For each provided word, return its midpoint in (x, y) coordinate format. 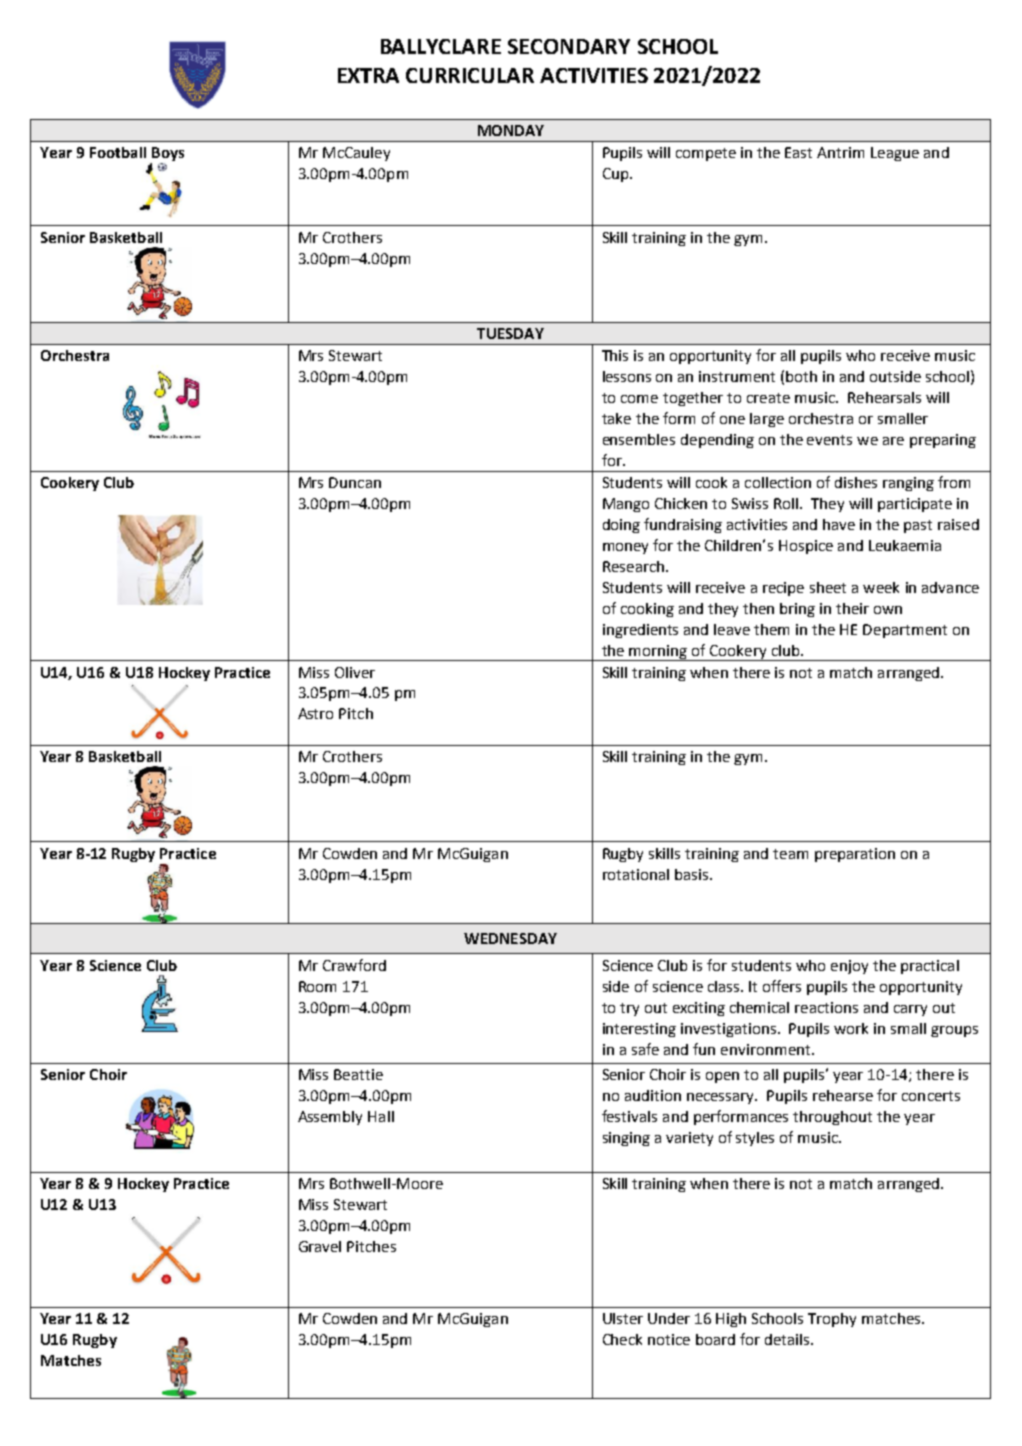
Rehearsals (884, 397)
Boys (167, 155)
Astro (315, 713)
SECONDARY (569, 46)
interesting (639, 1030)
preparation (855, 855)
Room (317, 986)
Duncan (355, 482)
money (625, 548)
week (881, 587)
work (851, 1028)
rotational (636, 874)
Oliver (355, 672)
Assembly (330, 1118)
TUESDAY (510, 333)
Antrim (840, 152)
